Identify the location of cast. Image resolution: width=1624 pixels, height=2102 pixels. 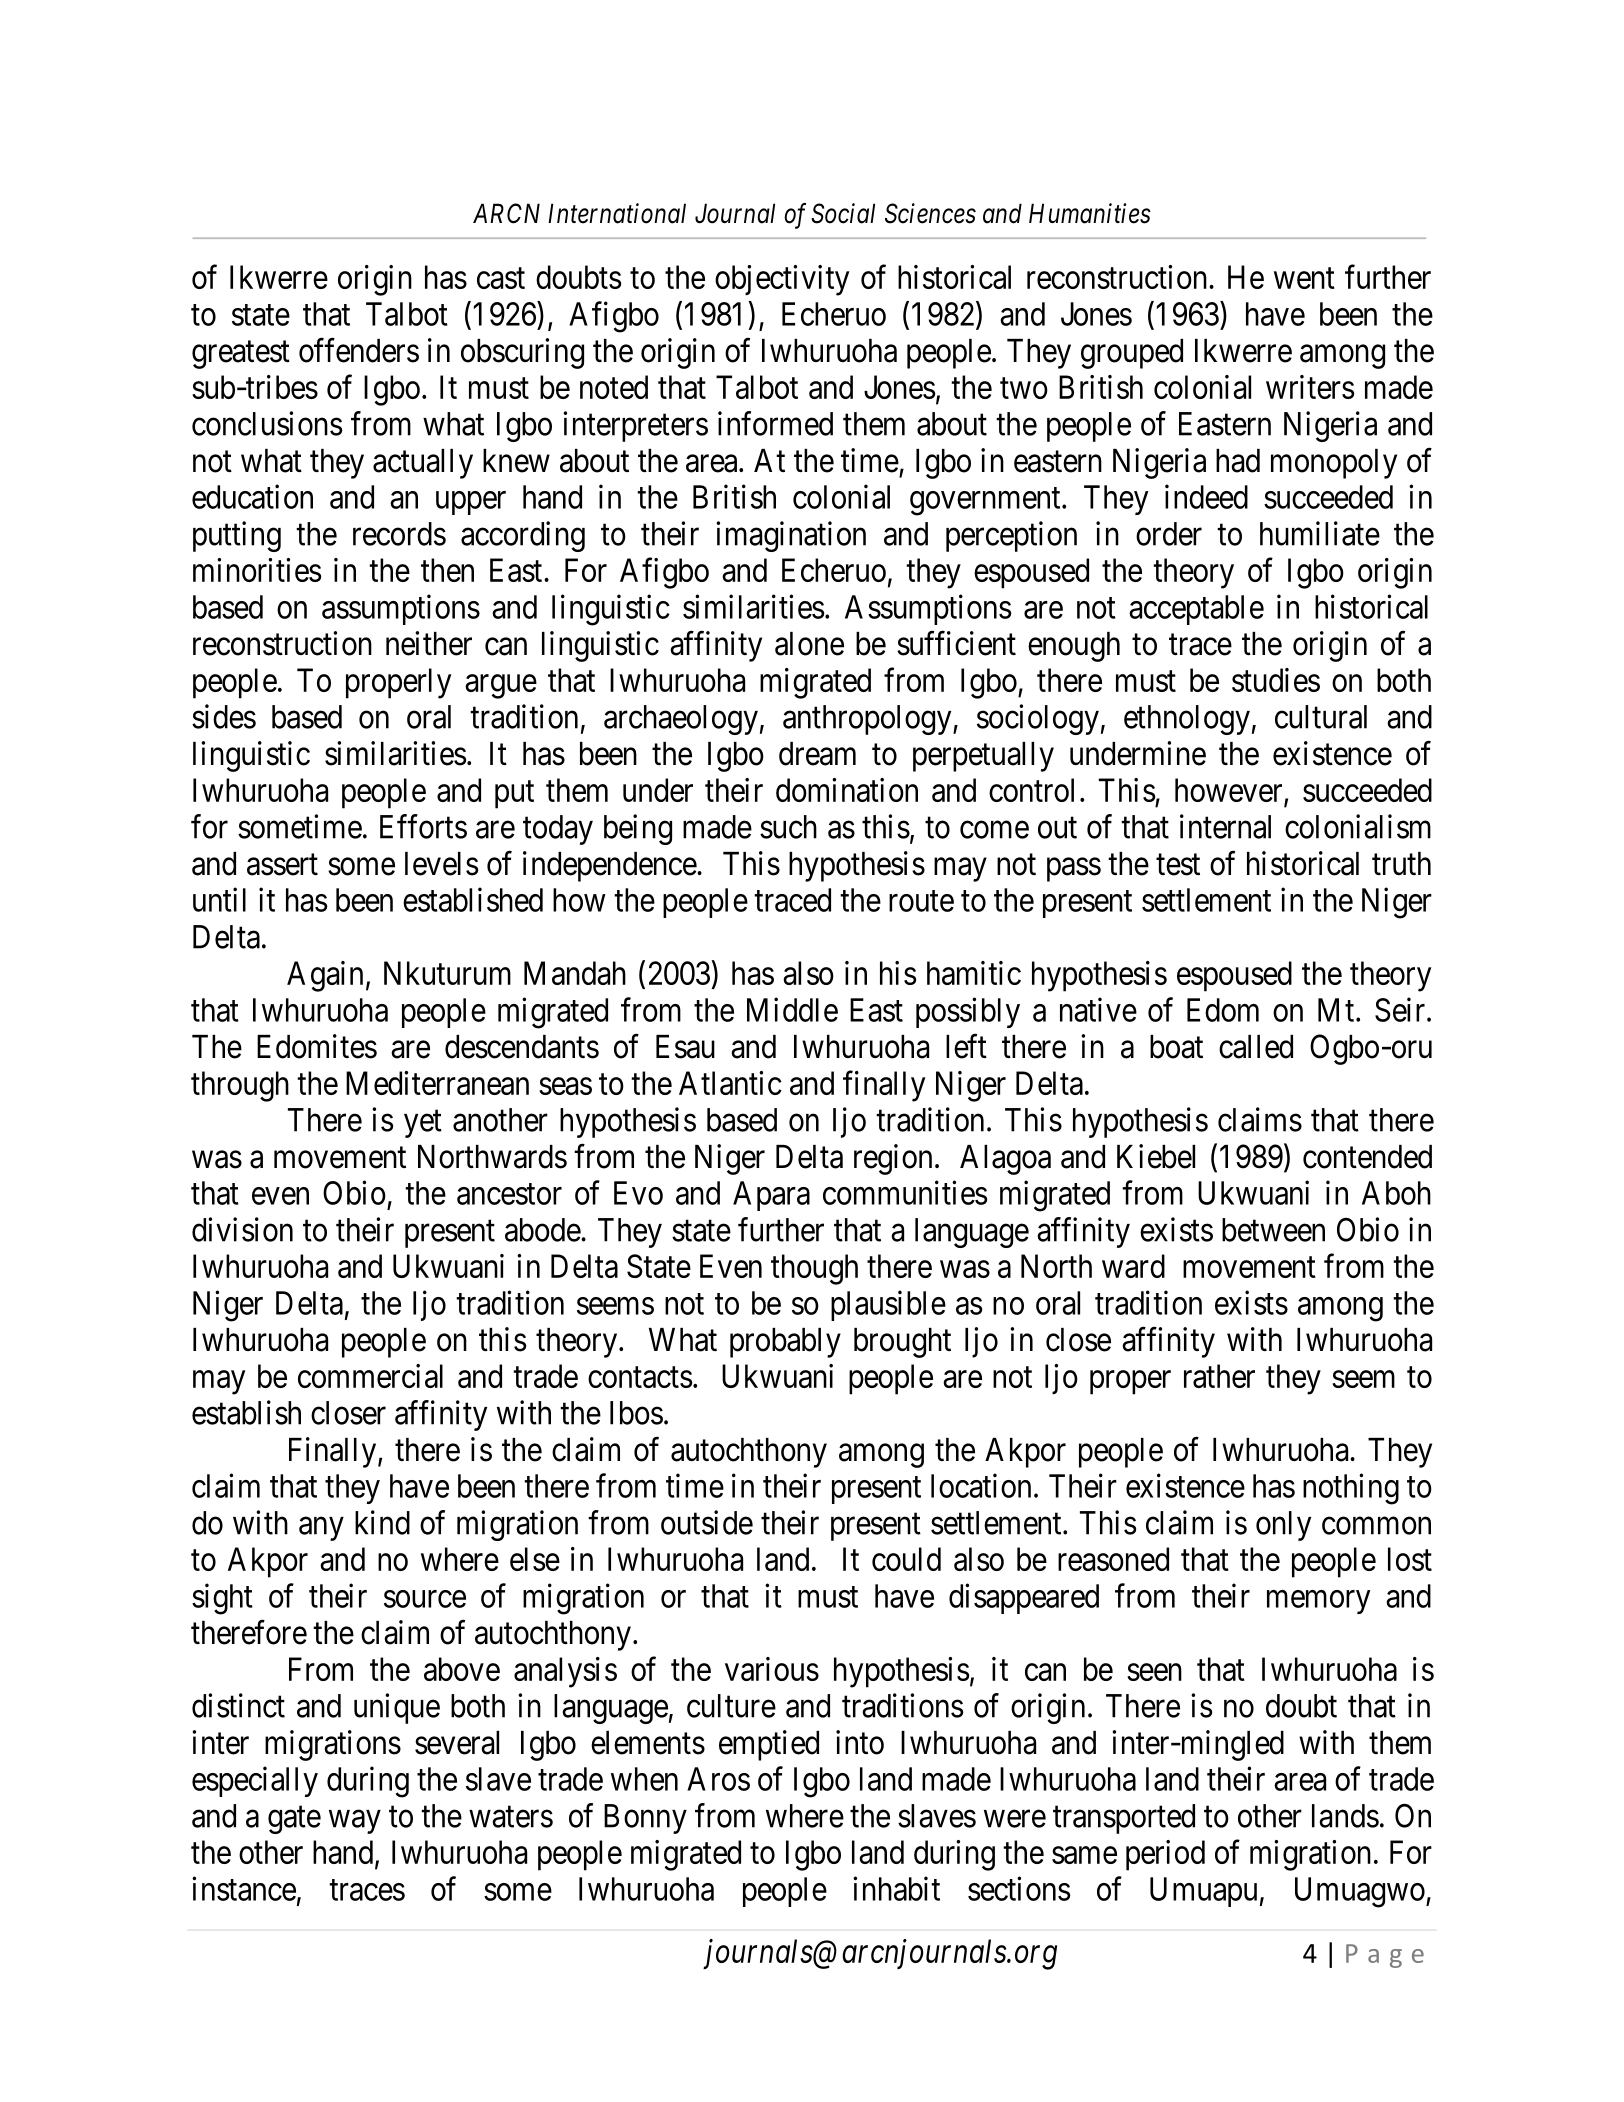
(501, 278).
